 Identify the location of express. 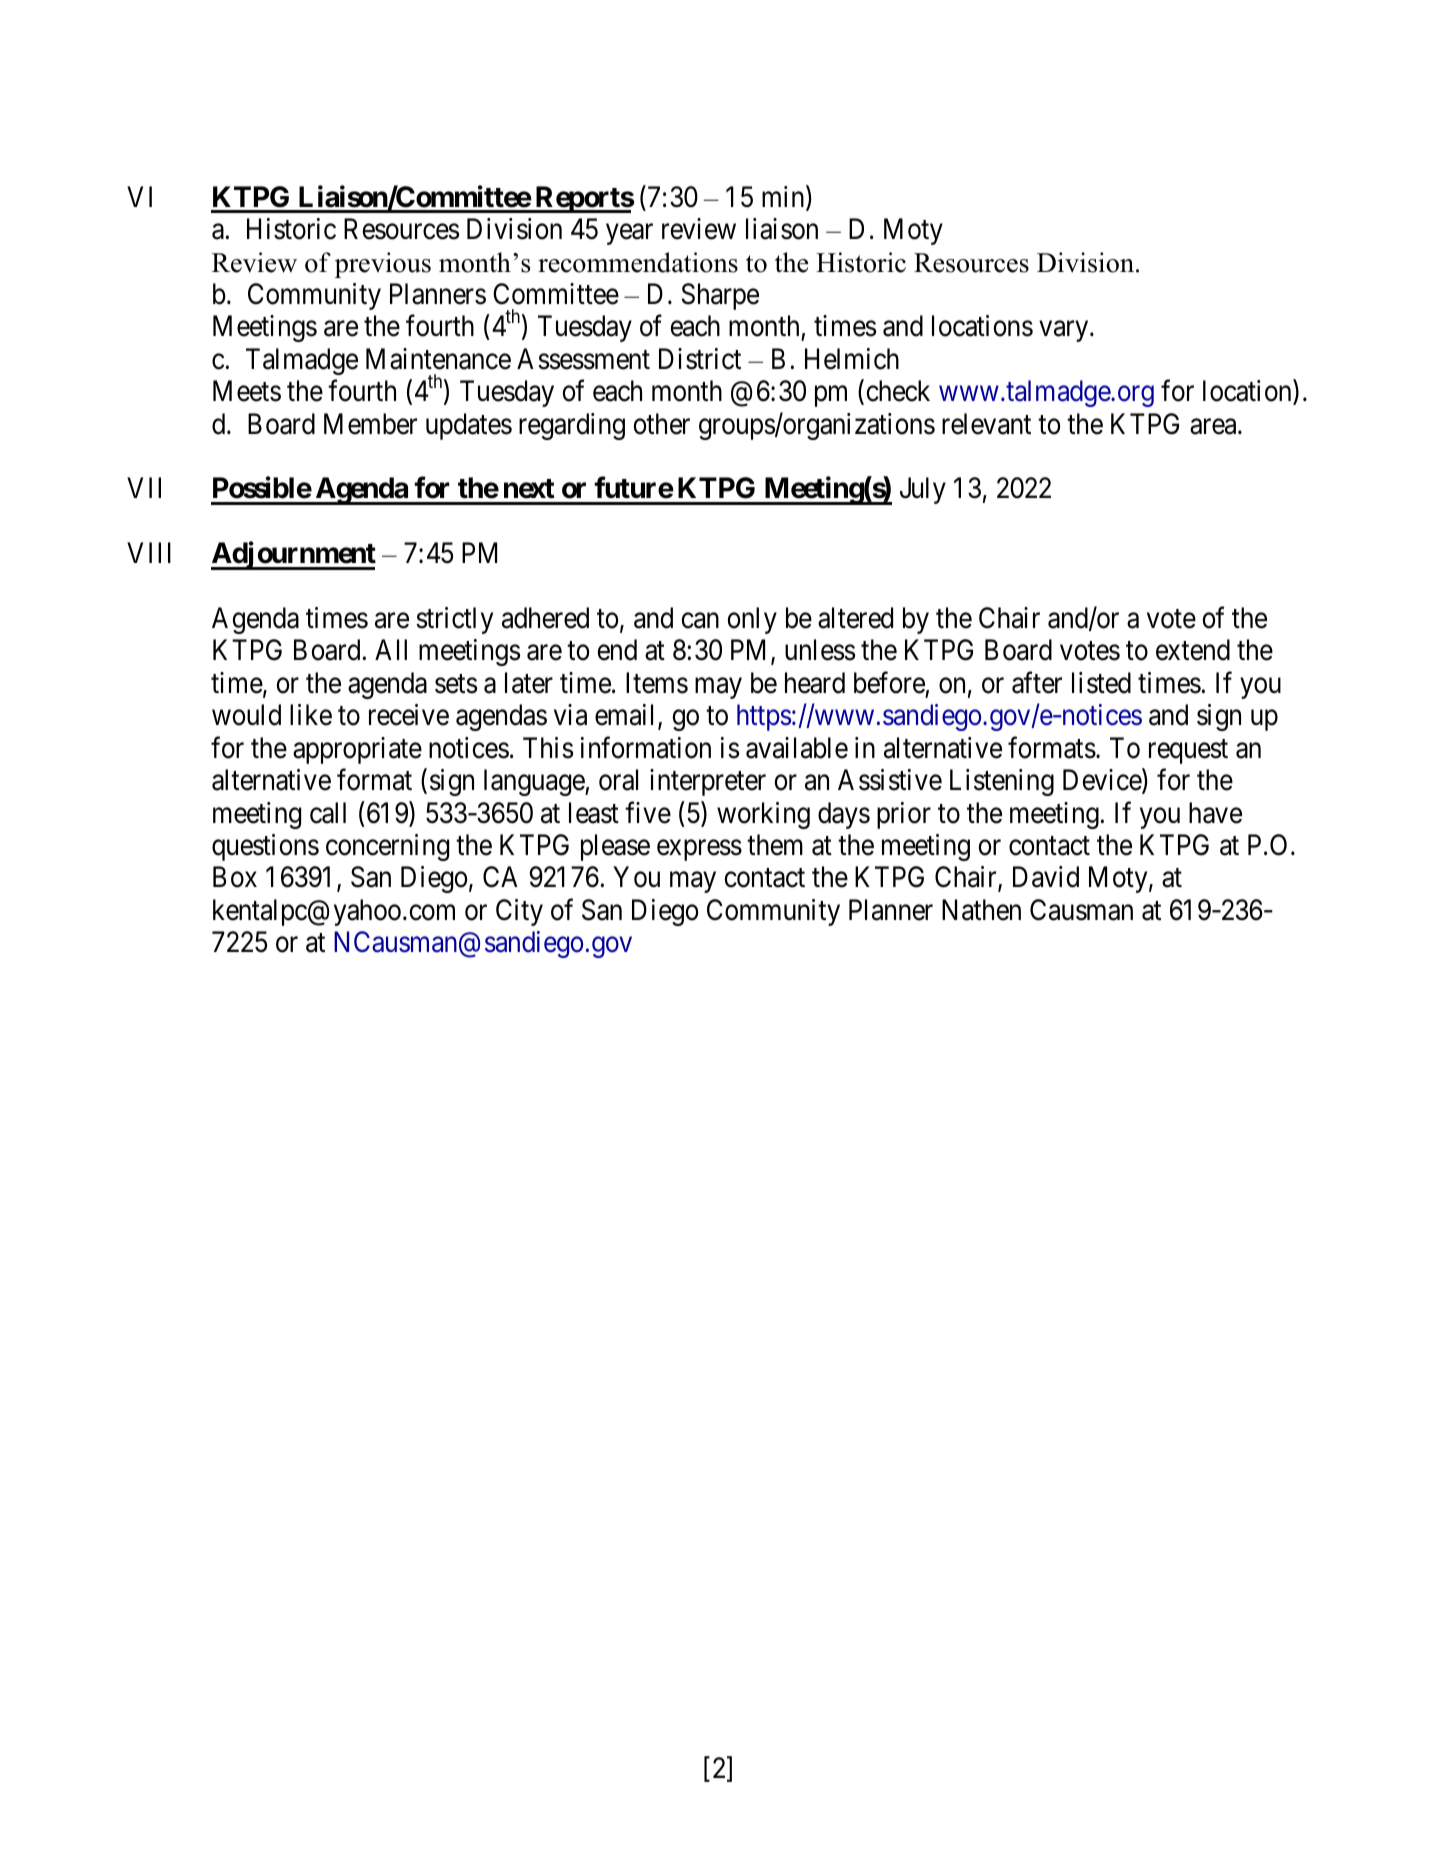
(699, 850).
